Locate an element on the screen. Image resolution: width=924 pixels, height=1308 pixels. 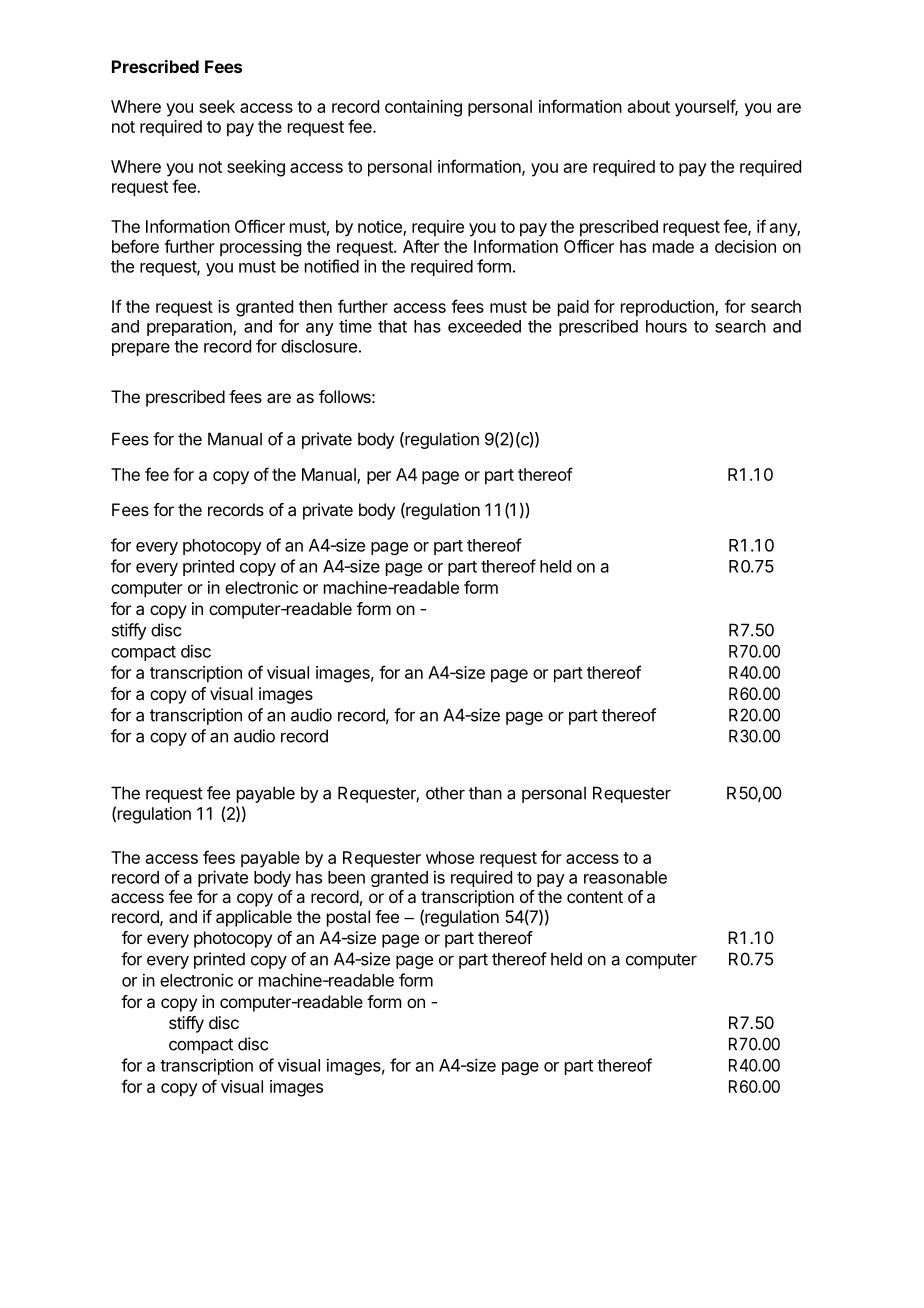
about is located at coordinates (649, 106).
